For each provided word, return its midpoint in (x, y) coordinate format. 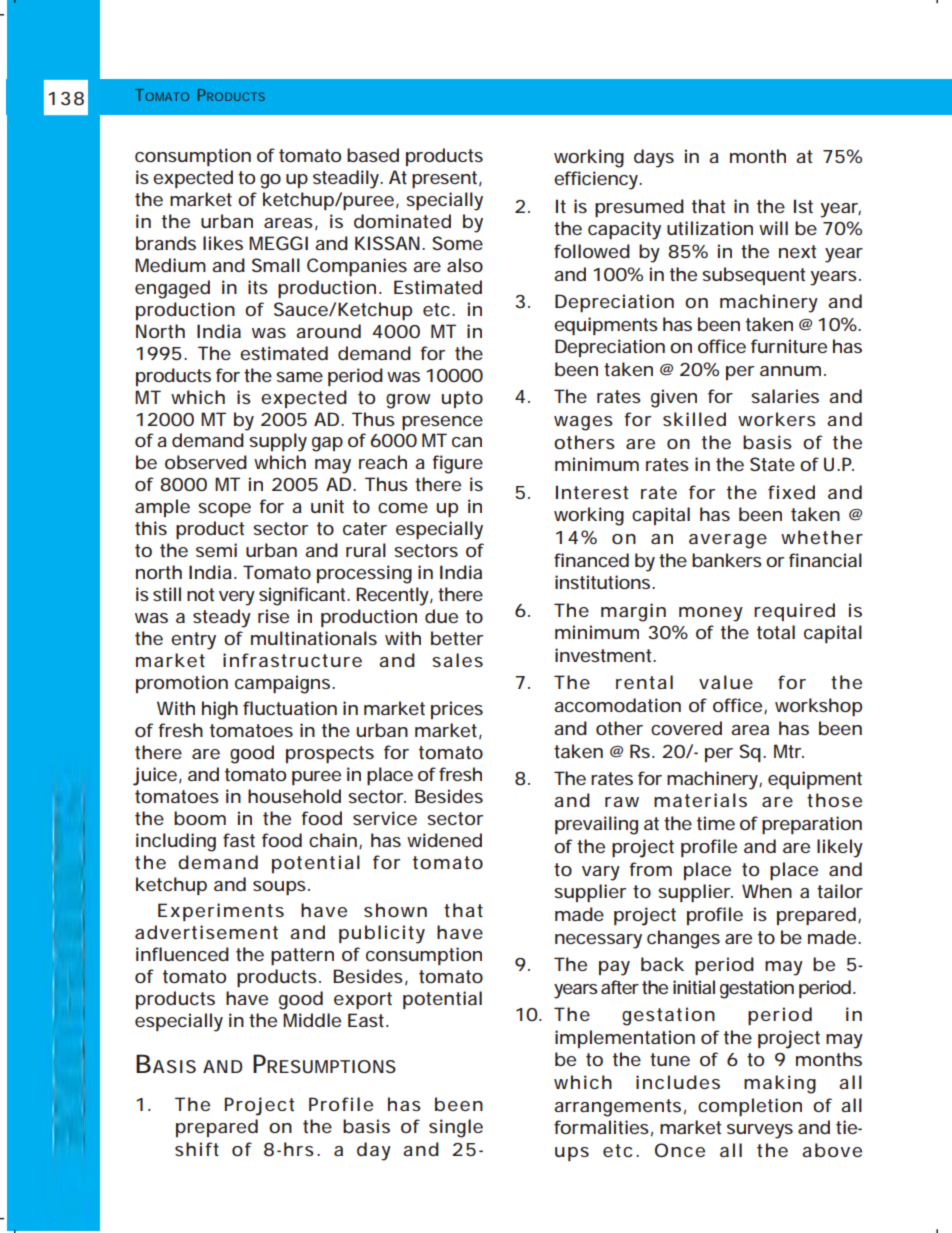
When (767, 891)
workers (777, 419)
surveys (760, 1131)
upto (462, 399)
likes (223, 243)
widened (444, 840)
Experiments (221, 912)
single (456, 1128)
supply (278, 442)
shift (197, 1149)
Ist (803, 206)
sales (457, 660)
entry (193, 641)
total (776, 632)
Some (457, 243)
